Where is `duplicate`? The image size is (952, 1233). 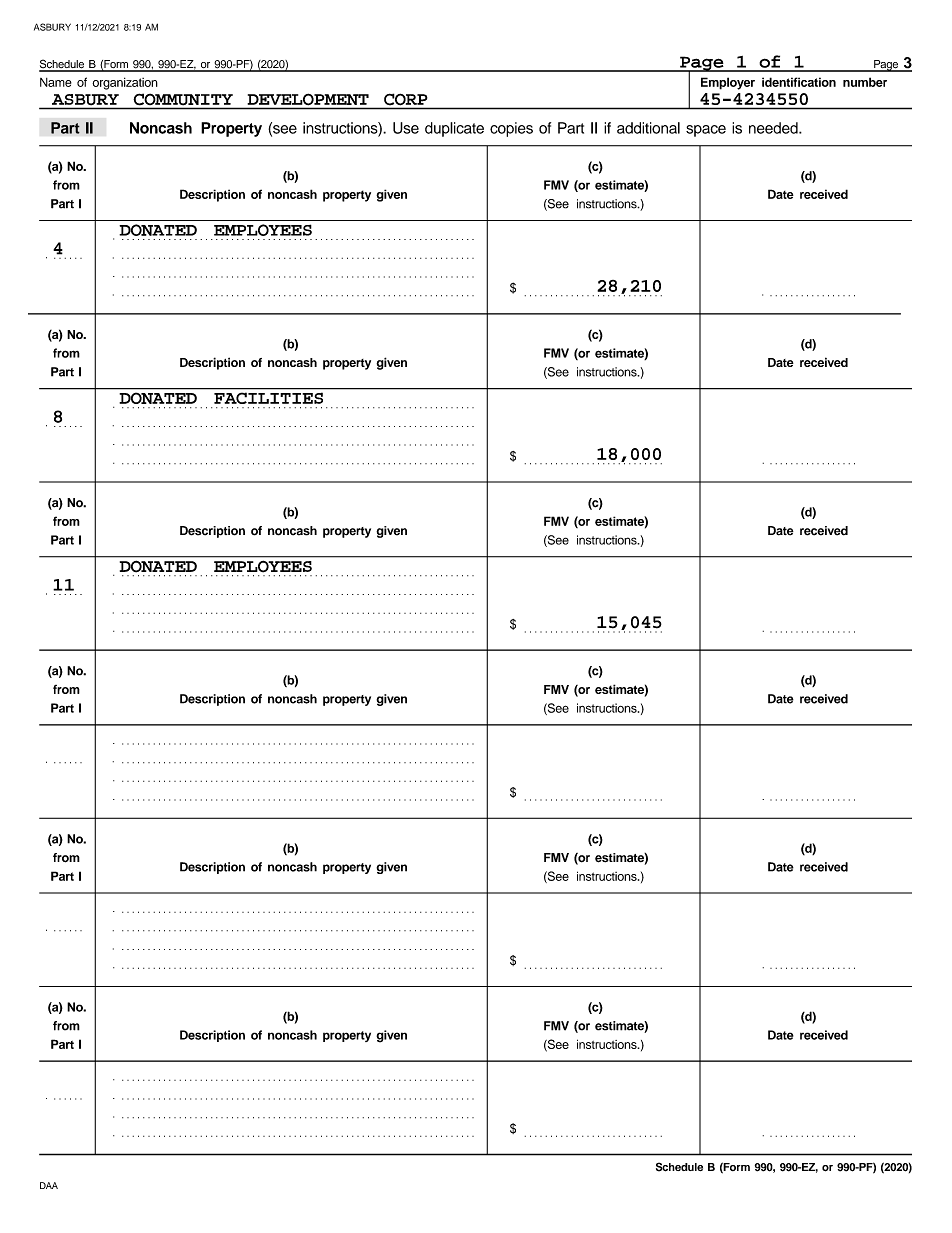 duplicate is located at coordinates (454, 129).
